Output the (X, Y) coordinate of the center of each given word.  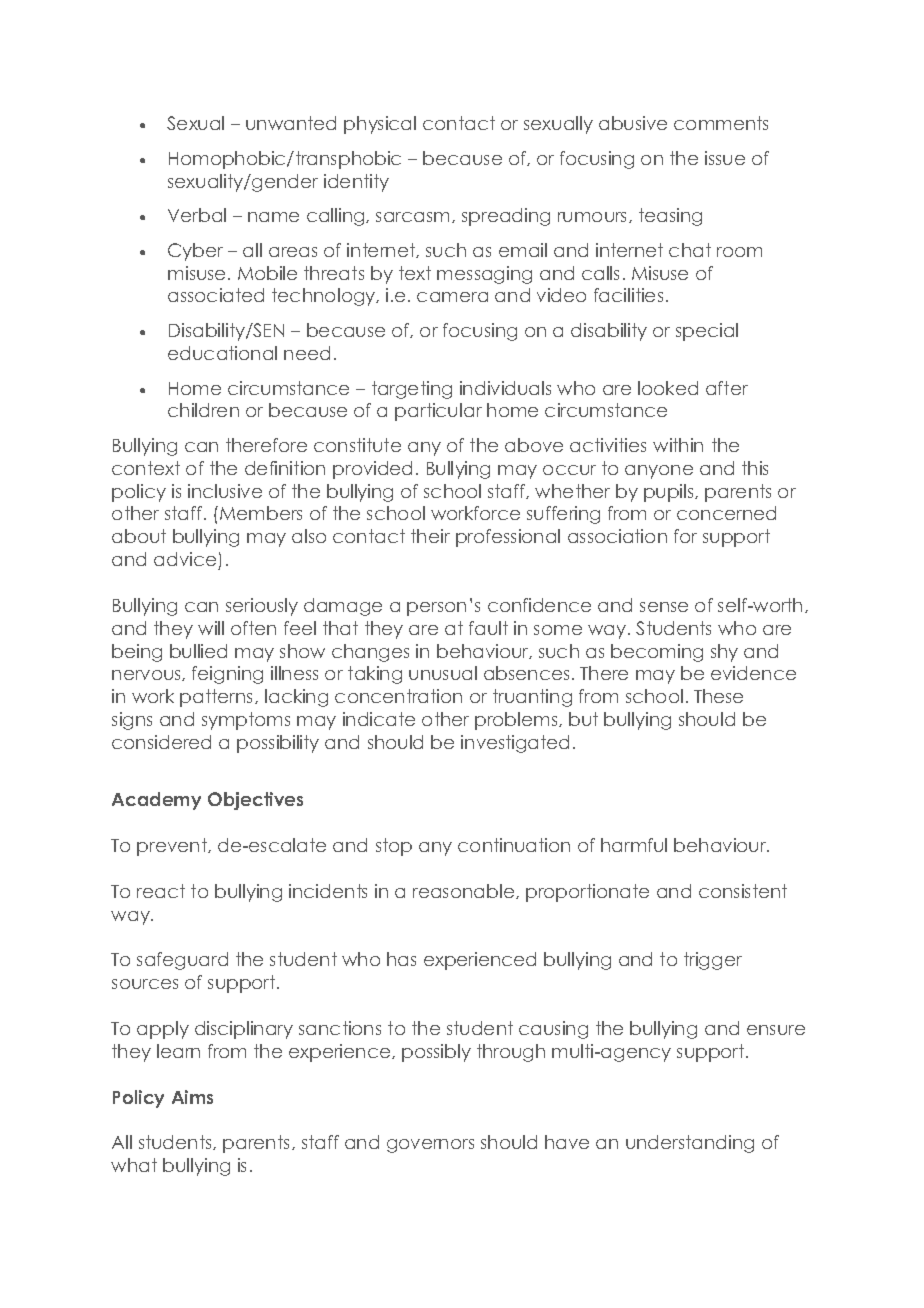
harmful (634, 845)
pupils (670, 493)
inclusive (225, 491)
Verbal (197, 215)
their (430, 536)
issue (725, 158)
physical (380, 125)
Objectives (255, 801)
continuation (514, 845)
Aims (192, 1097)
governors (430, 1146)
